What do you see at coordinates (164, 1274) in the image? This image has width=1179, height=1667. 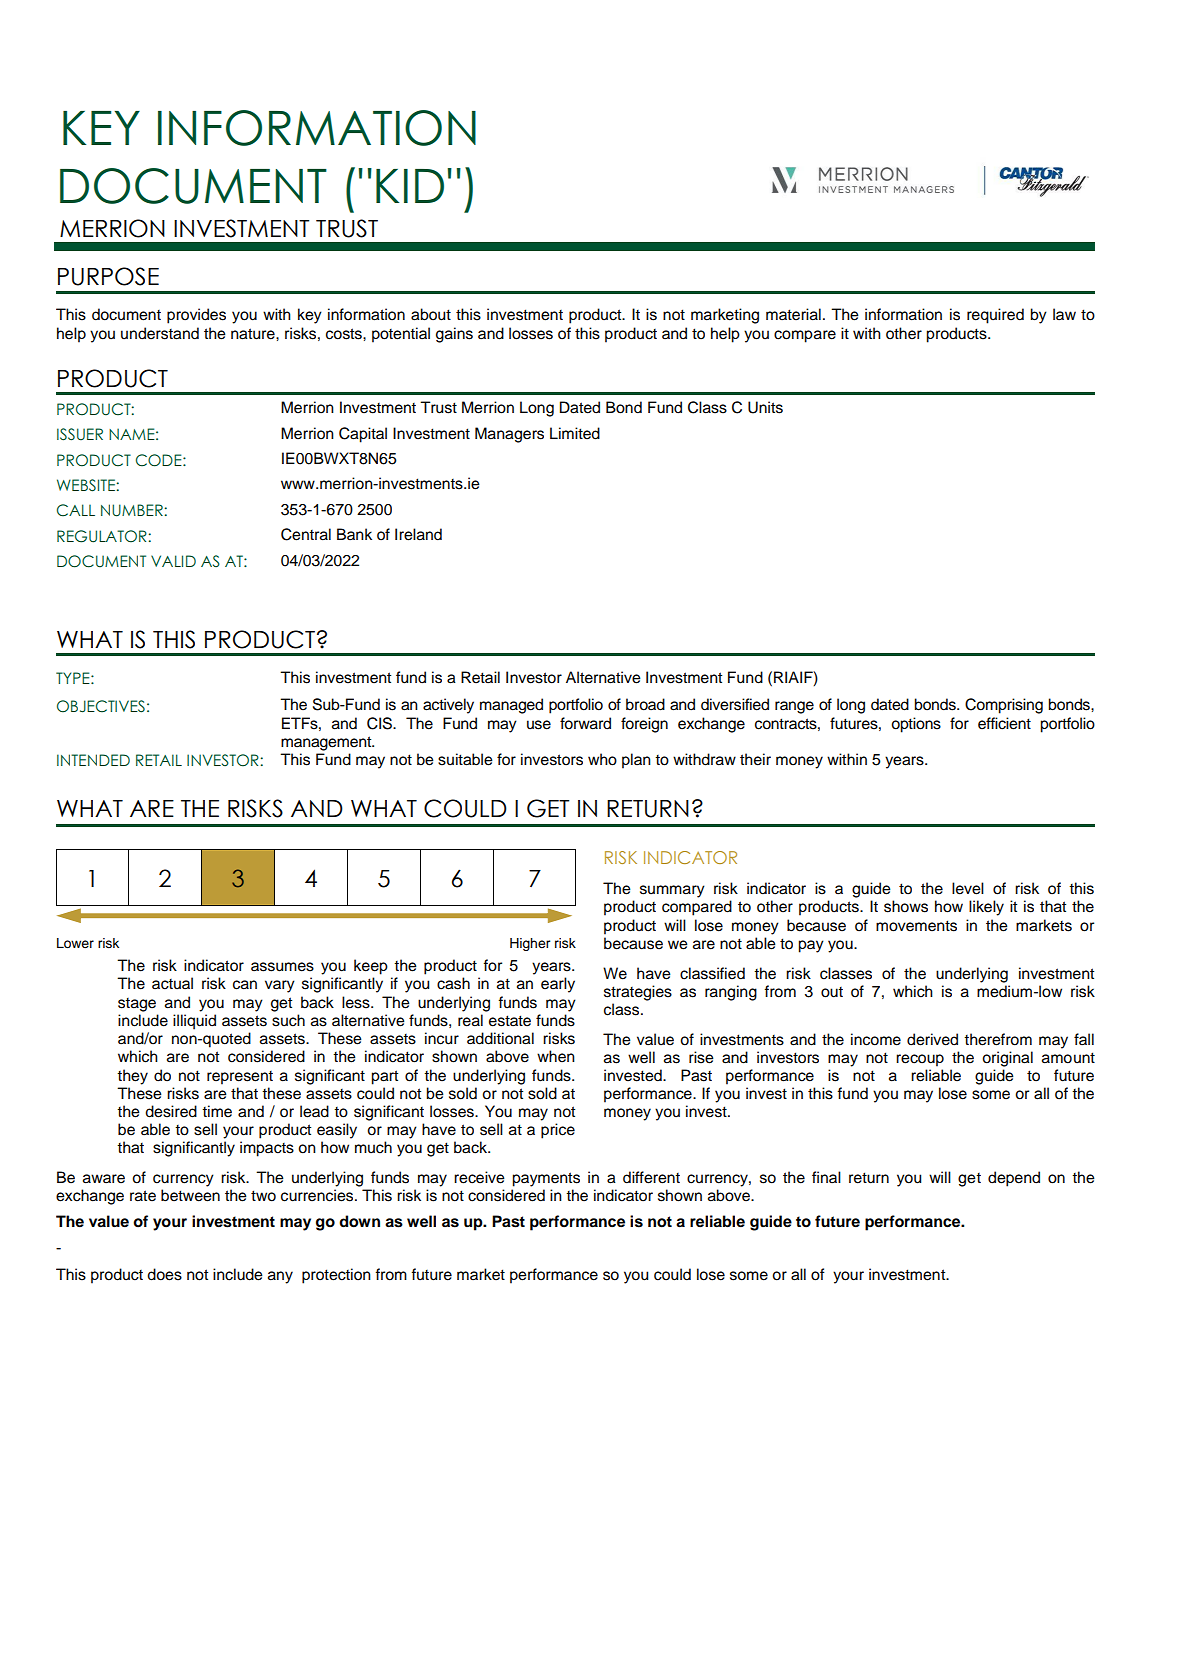 I see `does` at bounding box center [164, 1274].
